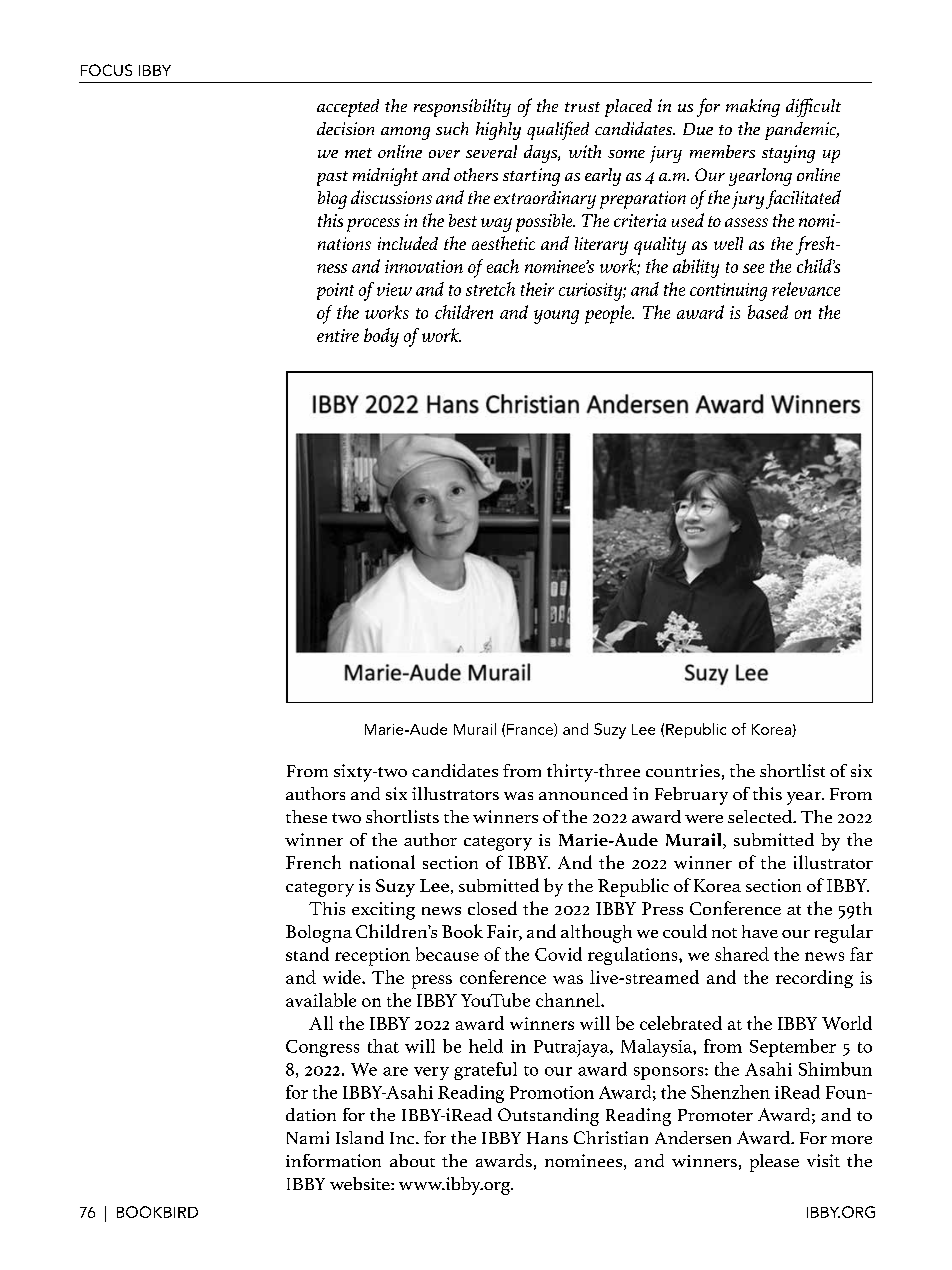 The height and width of the screenshot is (1270, 952). Describe the element at coordinates (583, 793) in the screenshot. I see `announced` at that location.
